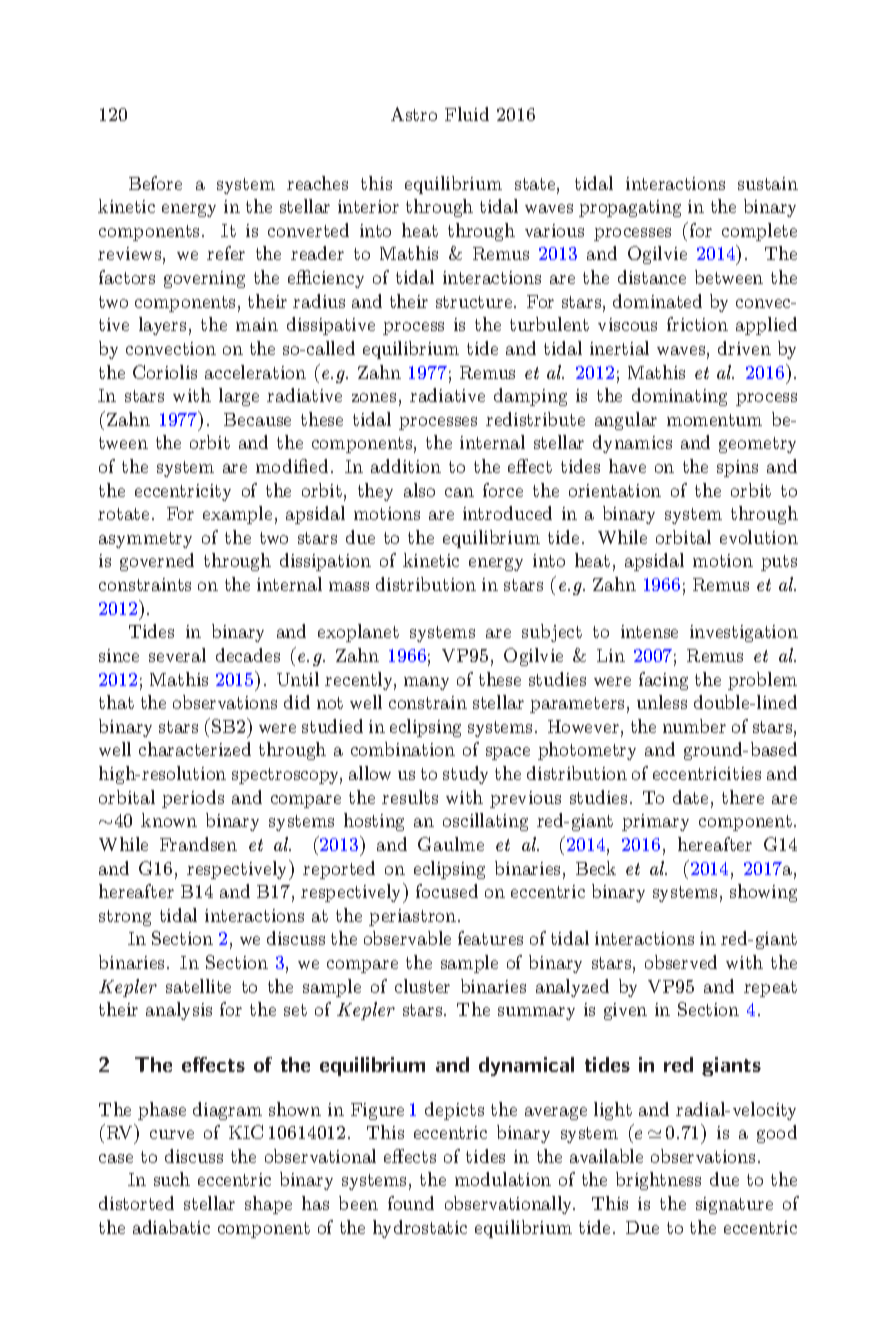 Image resolution: width=896 pixels, height=1343 pixels. Describe the element at coordinates (467, 114) in the document. I see `Fluid` at that location.
